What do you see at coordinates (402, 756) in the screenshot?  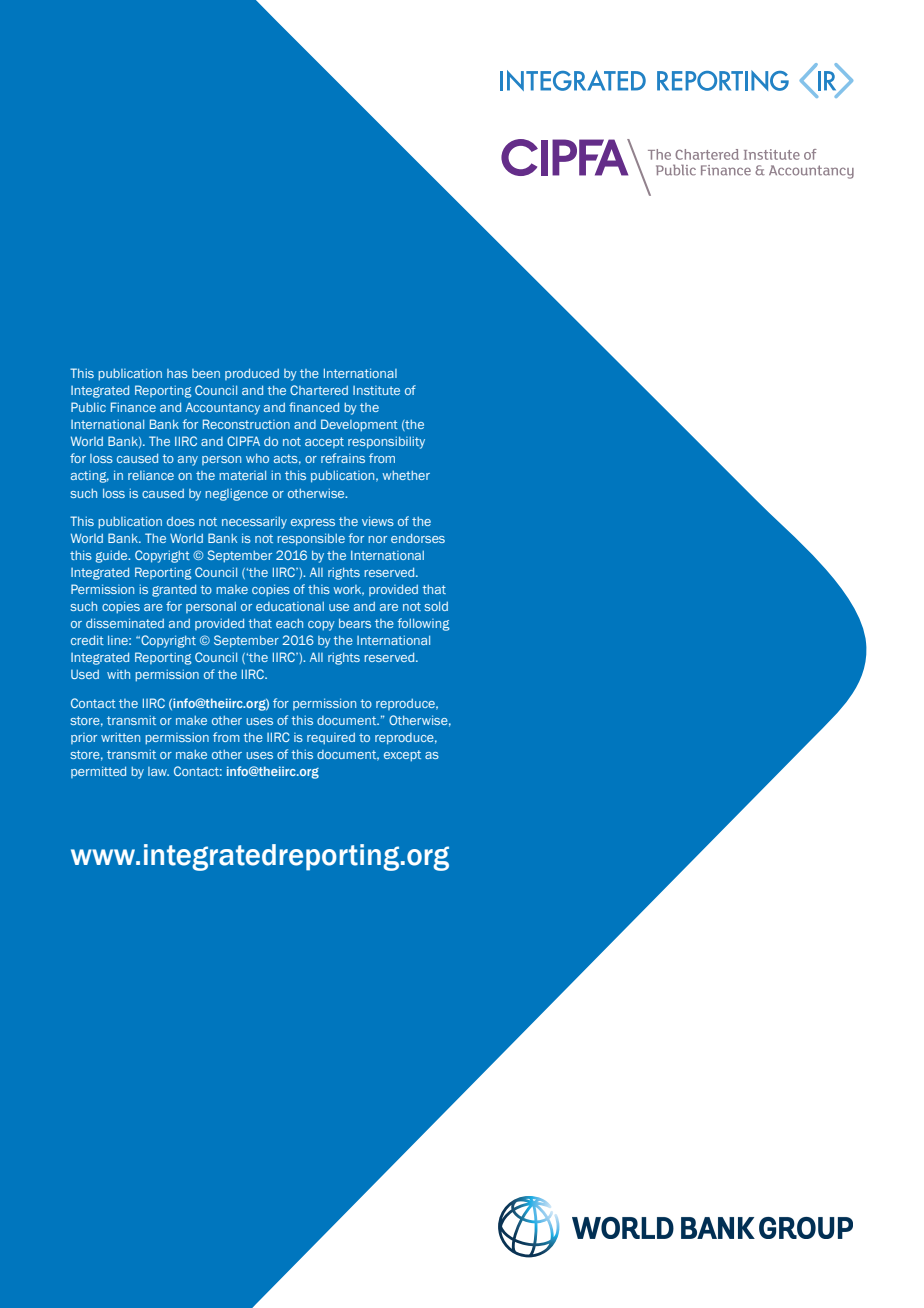 I see `except` at bounding box center [402, 756].
